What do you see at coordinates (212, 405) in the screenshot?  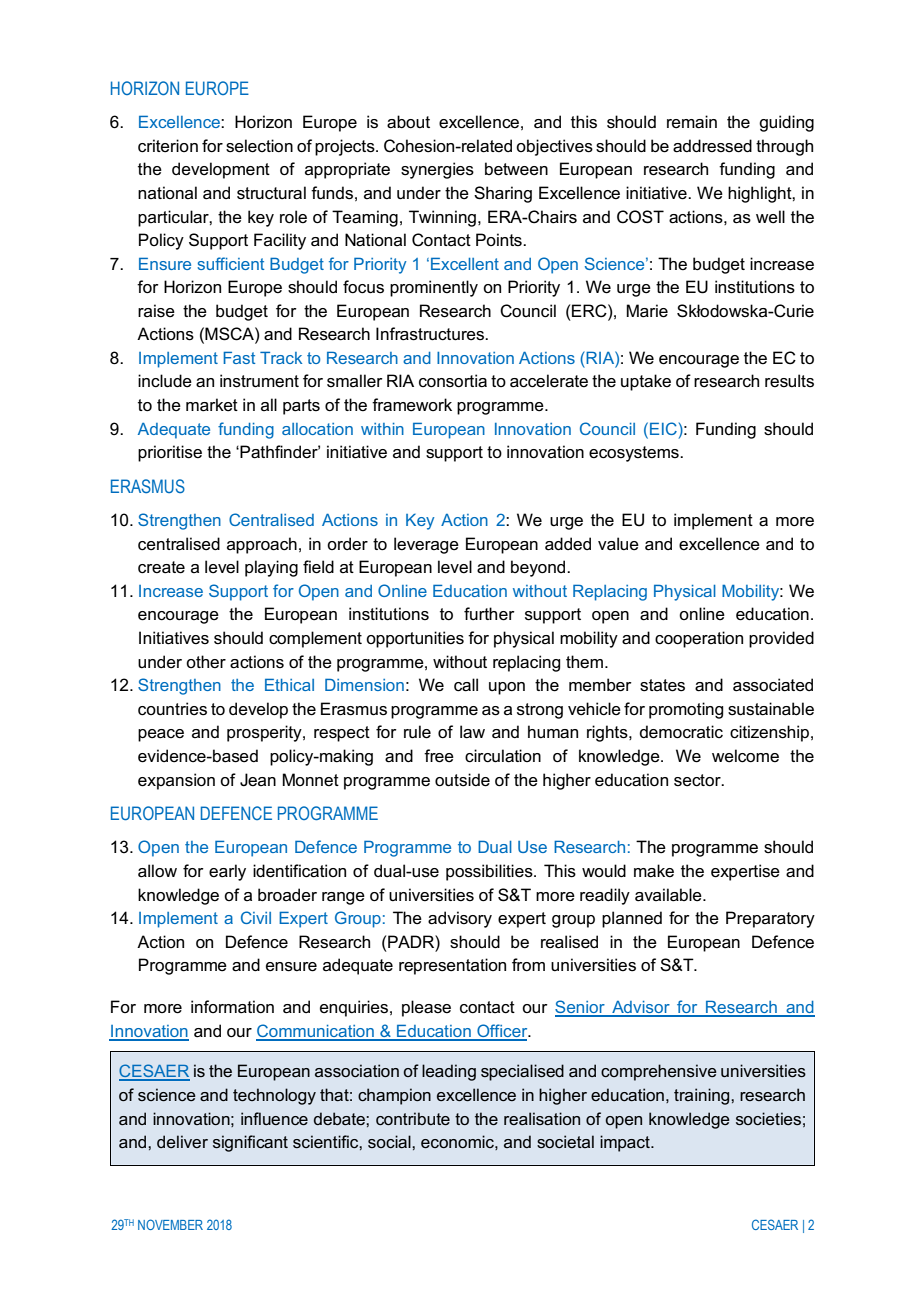 I see `market` at bounding box center [212, 405].
